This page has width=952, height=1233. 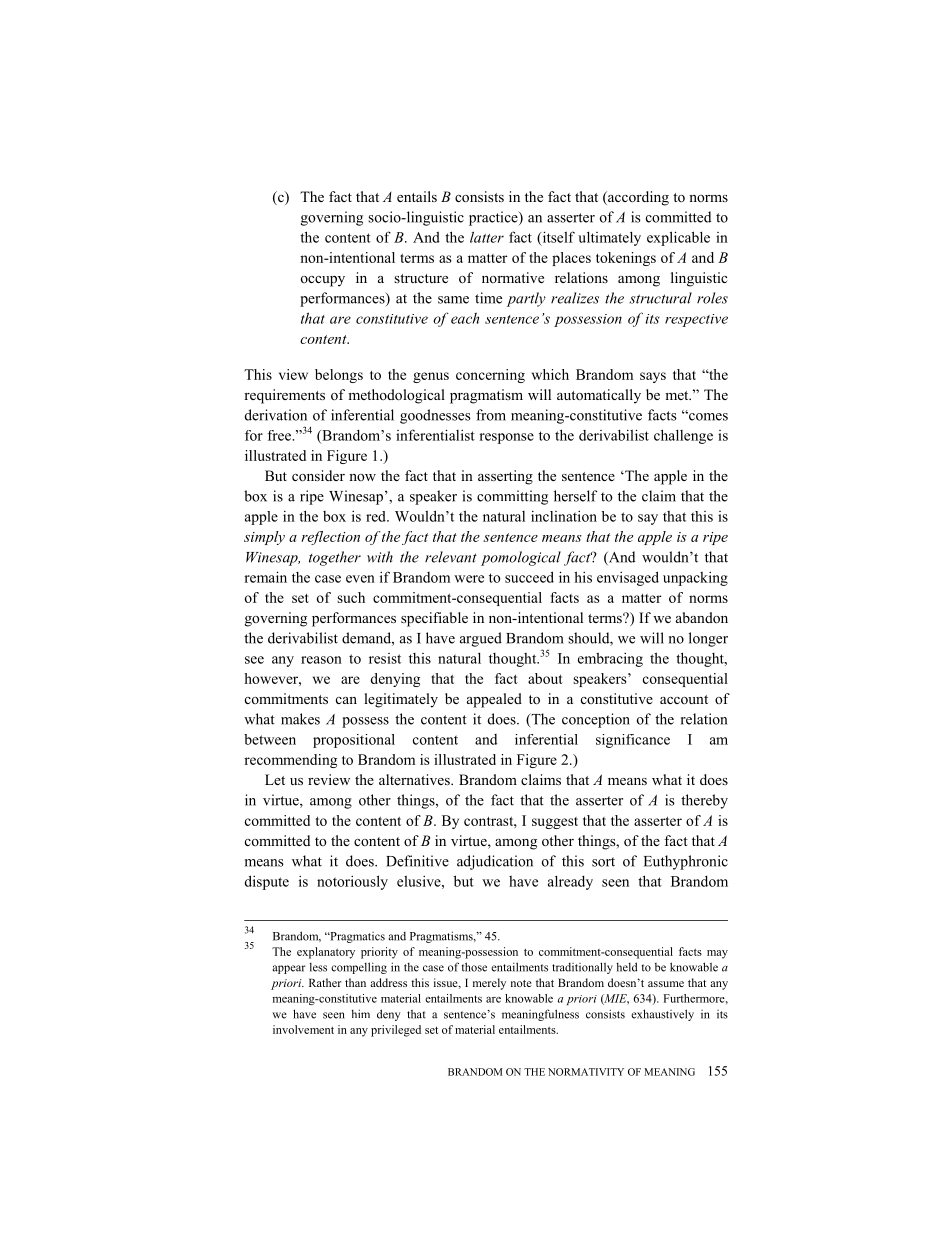 I want to click on significance, so click(x=633, y=741).
